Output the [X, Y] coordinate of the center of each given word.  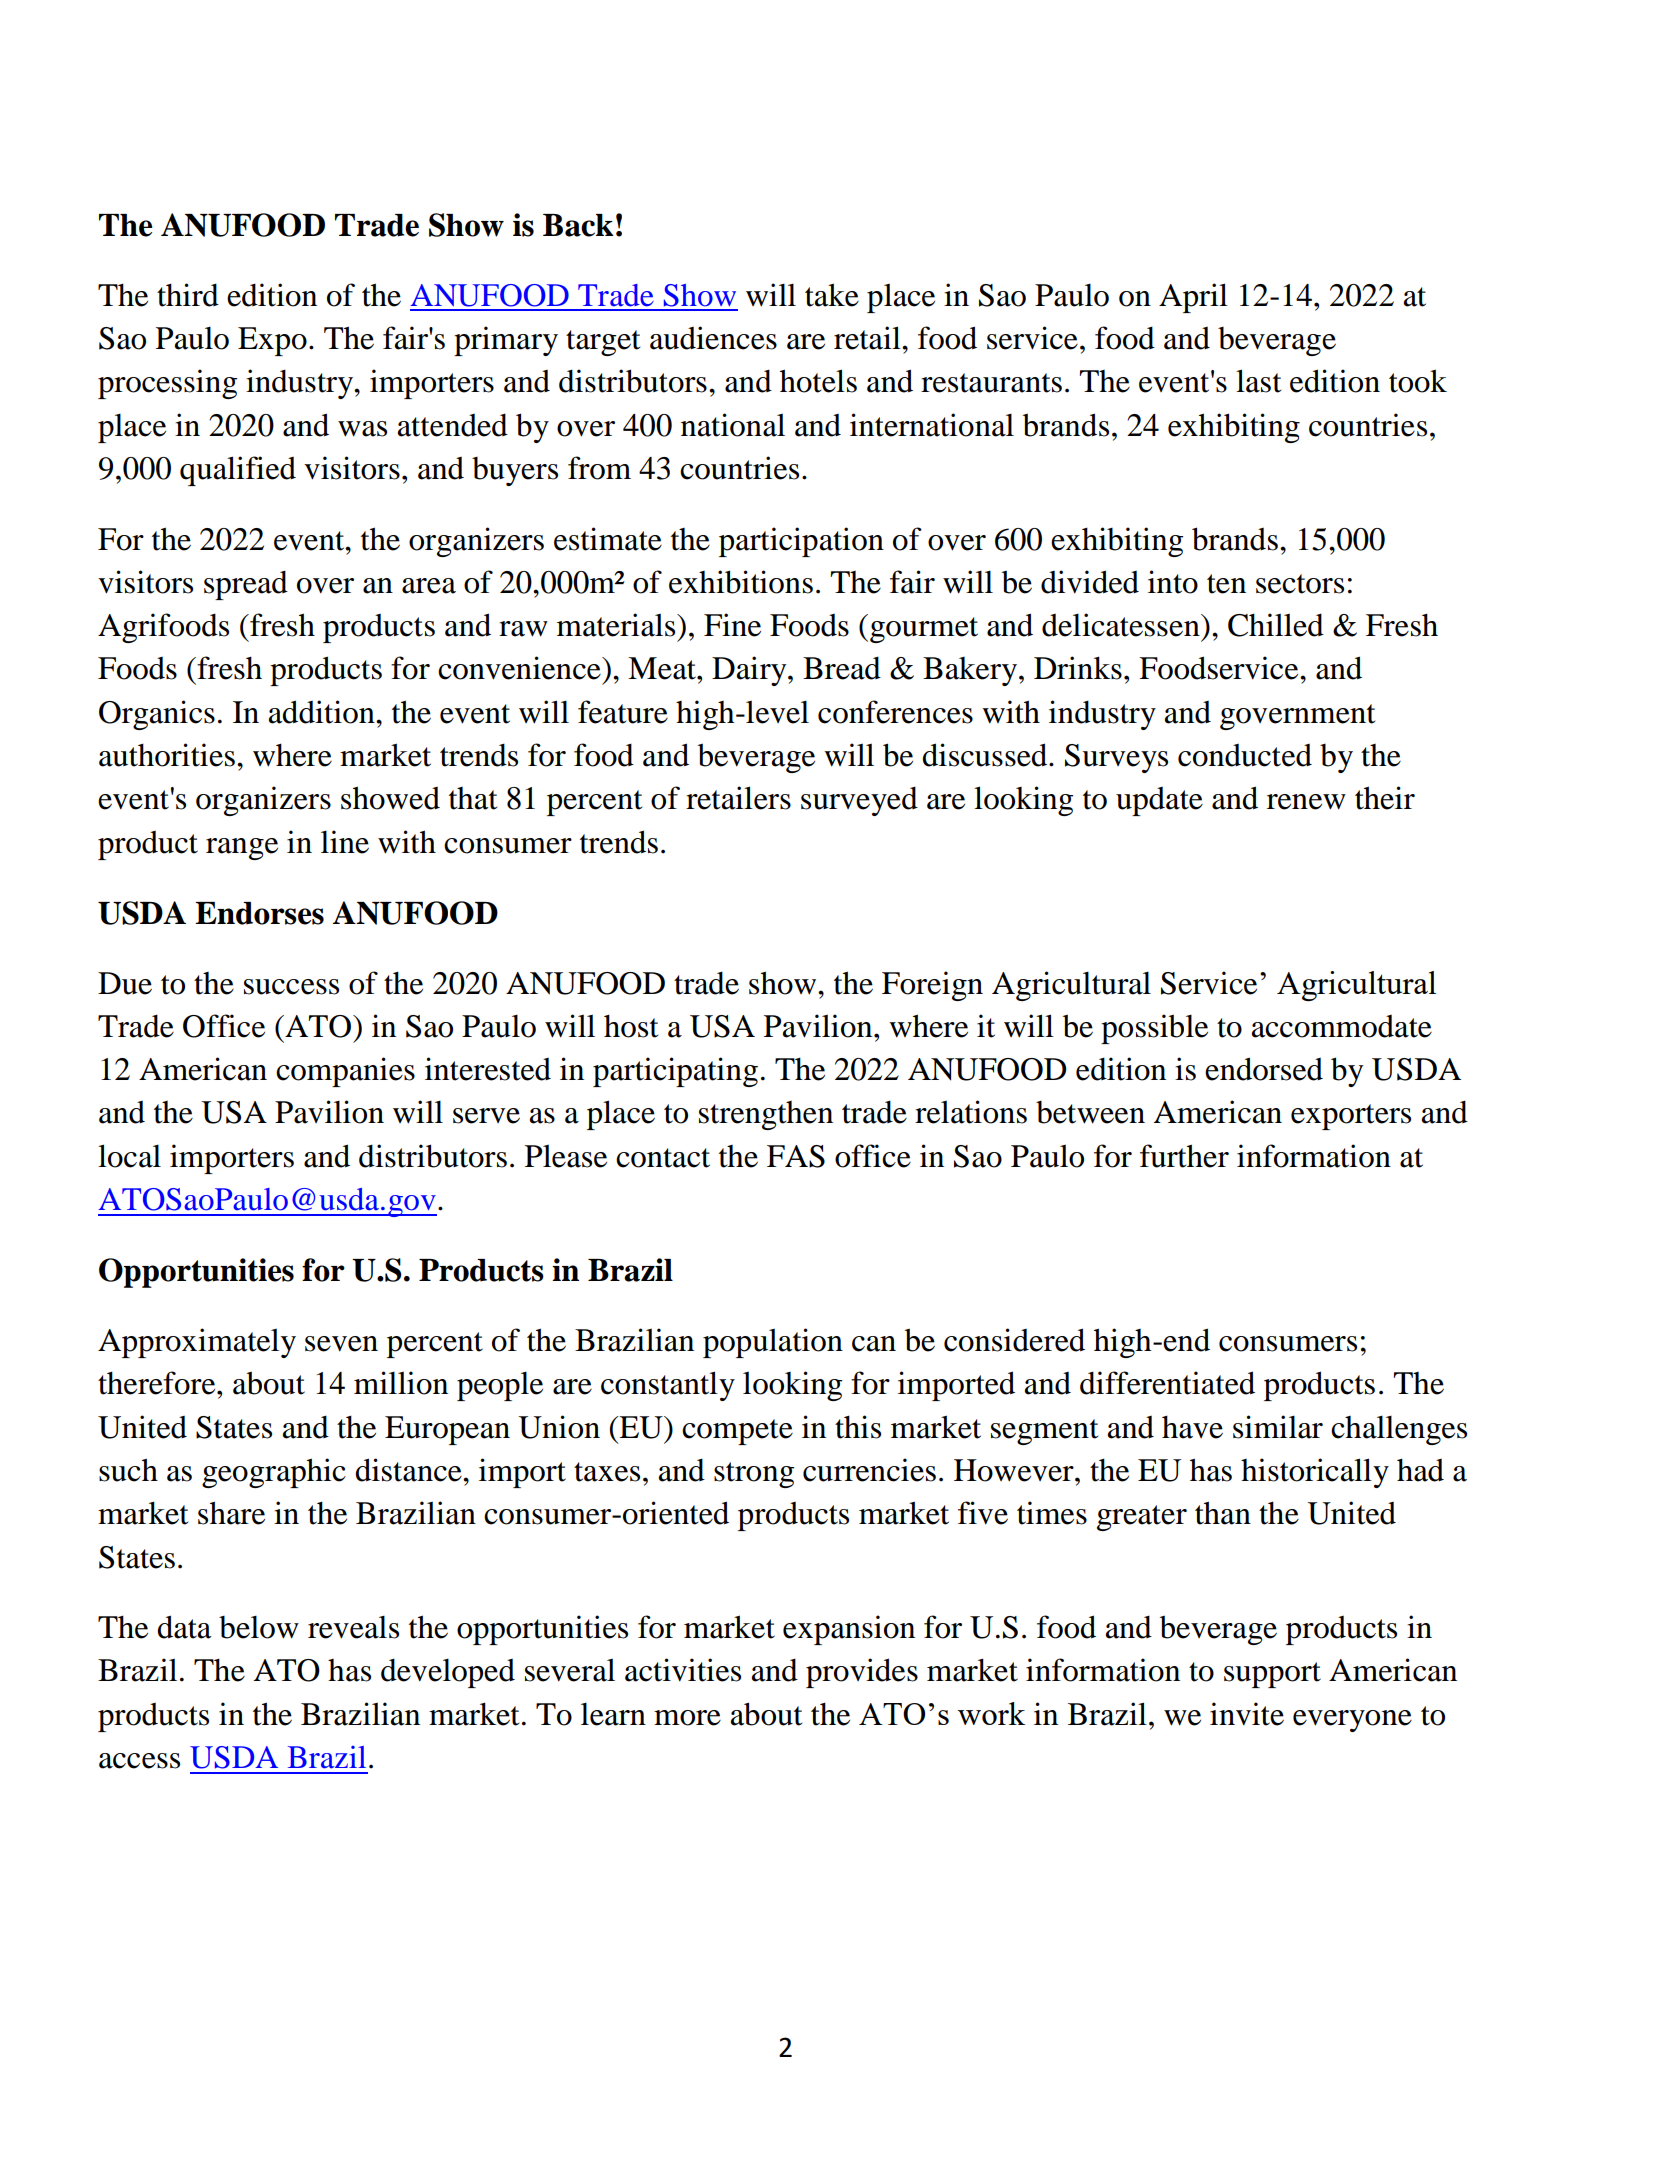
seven [341, 1344]
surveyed [859, 801]
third [188, 295]
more [687, 1718]
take [832, 295]
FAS [796, 1156]
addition [323, 712]
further [1184, 1156]
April [1193, 298]
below [259, 1627]
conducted [1245, 755]
